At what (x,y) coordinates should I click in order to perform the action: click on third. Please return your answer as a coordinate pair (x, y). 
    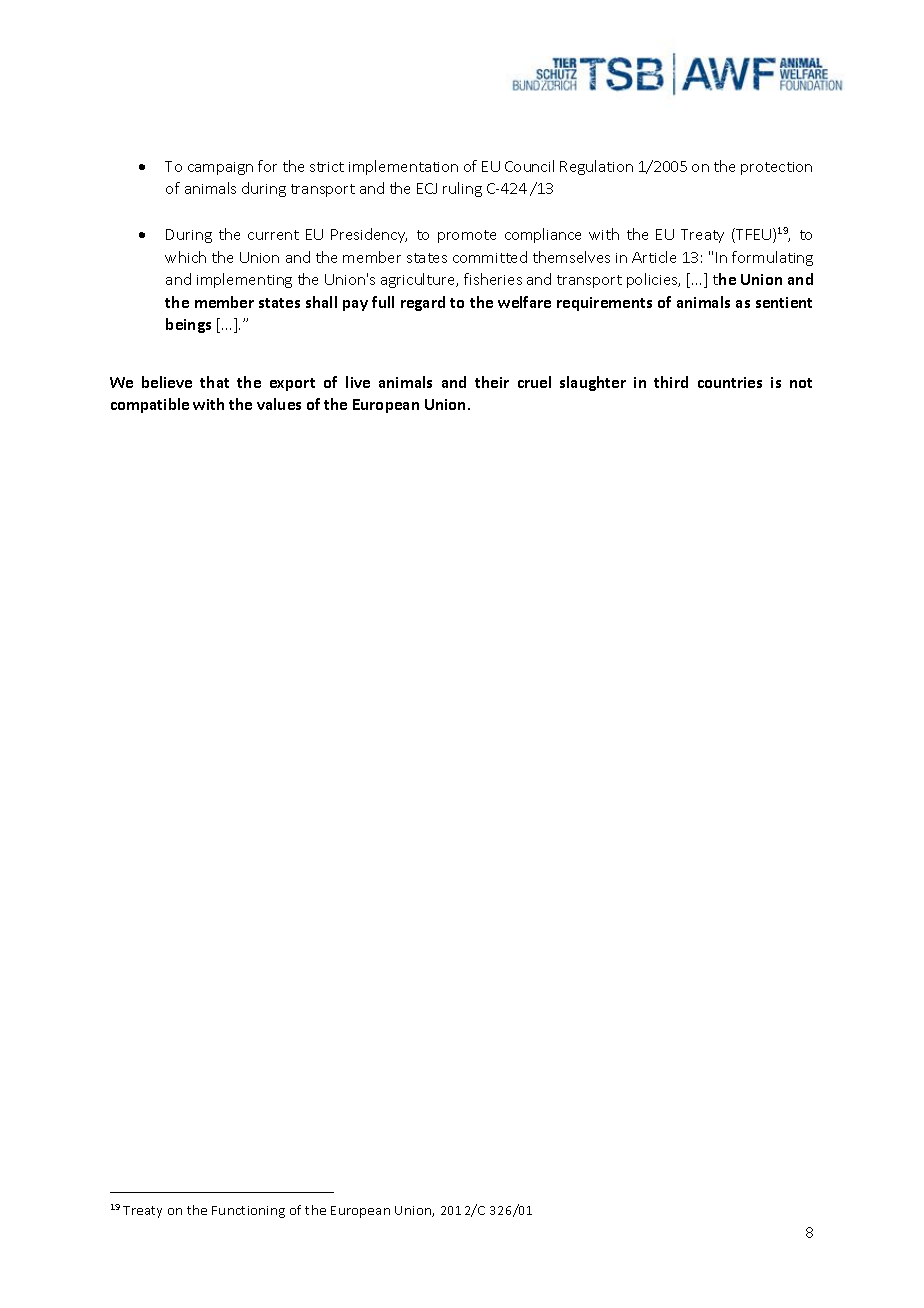
    Looking at the image, I should click on (671, 382).
